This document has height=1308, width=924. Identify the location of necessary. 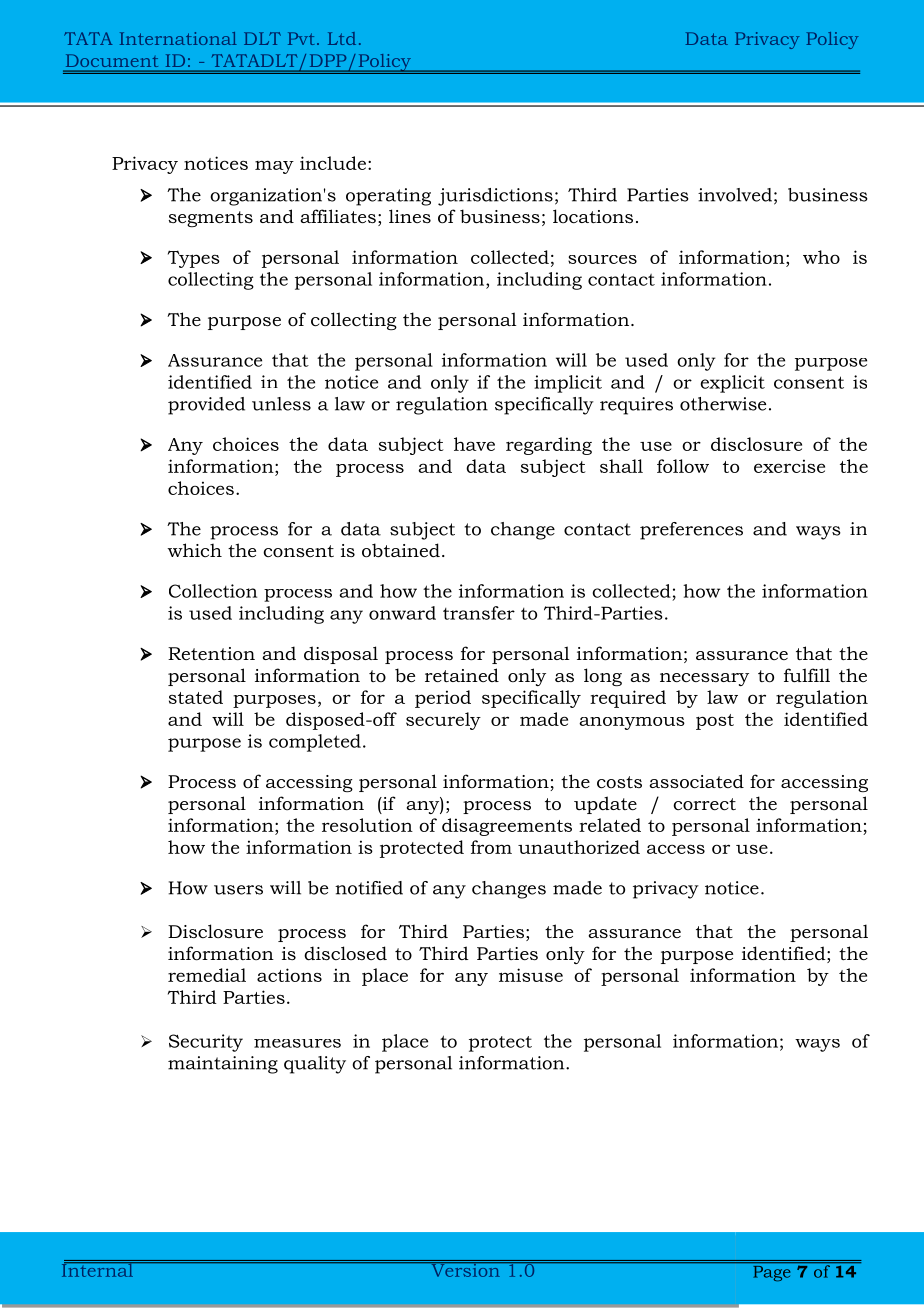
(704, 679).
